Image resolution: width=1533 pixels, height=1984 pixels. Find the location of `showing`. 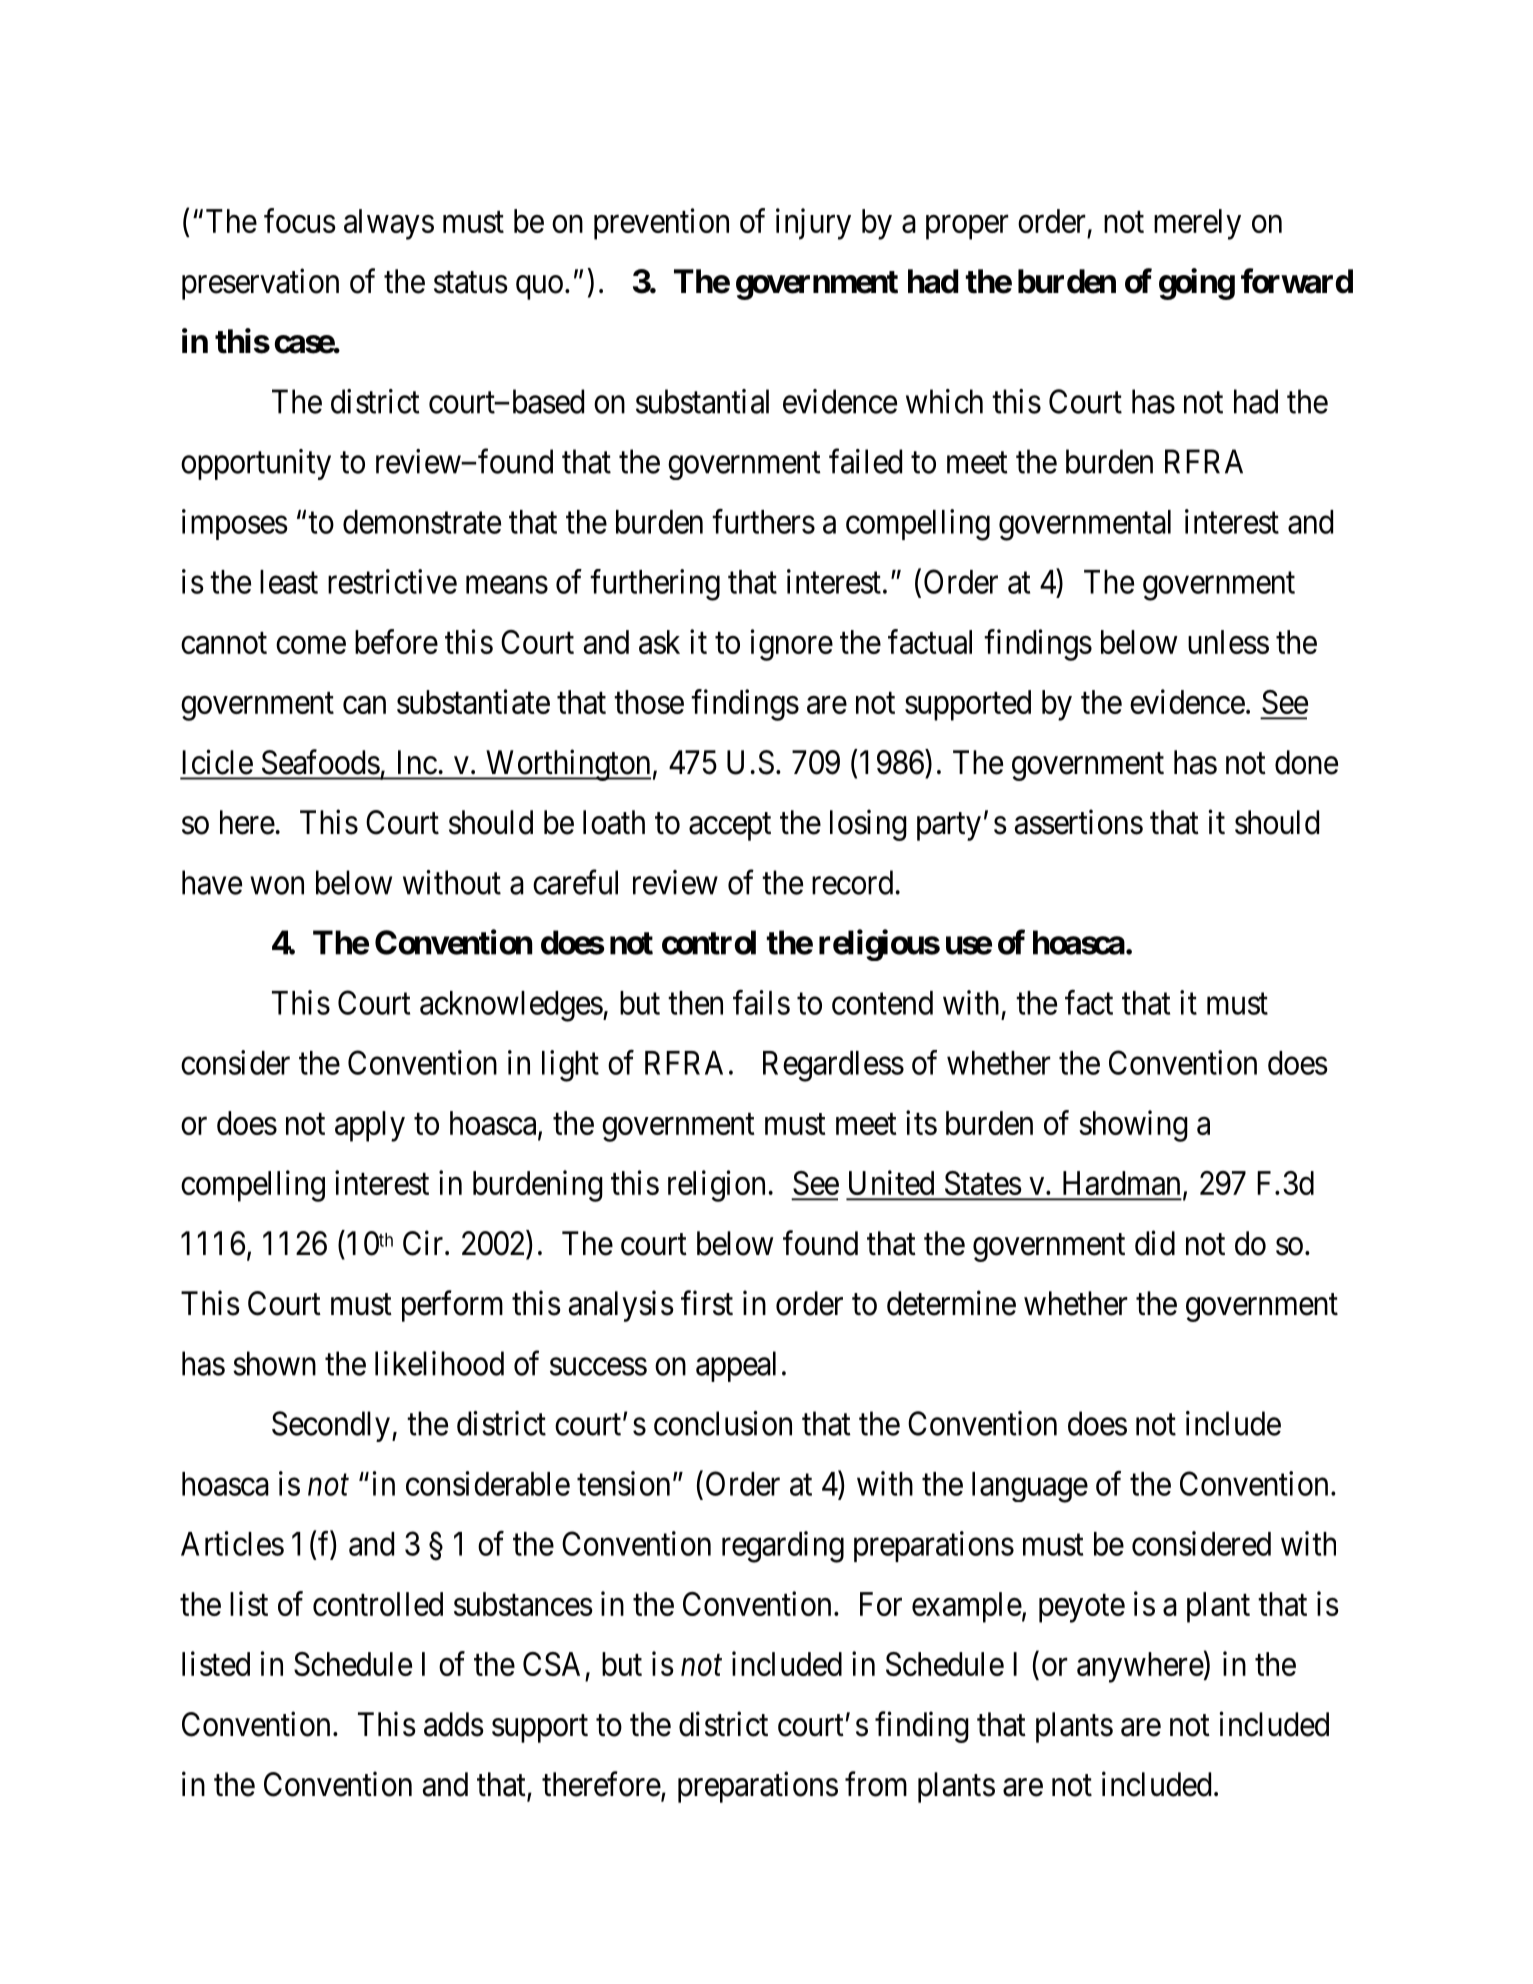

showing is located at coordinates (1133, 1126).
